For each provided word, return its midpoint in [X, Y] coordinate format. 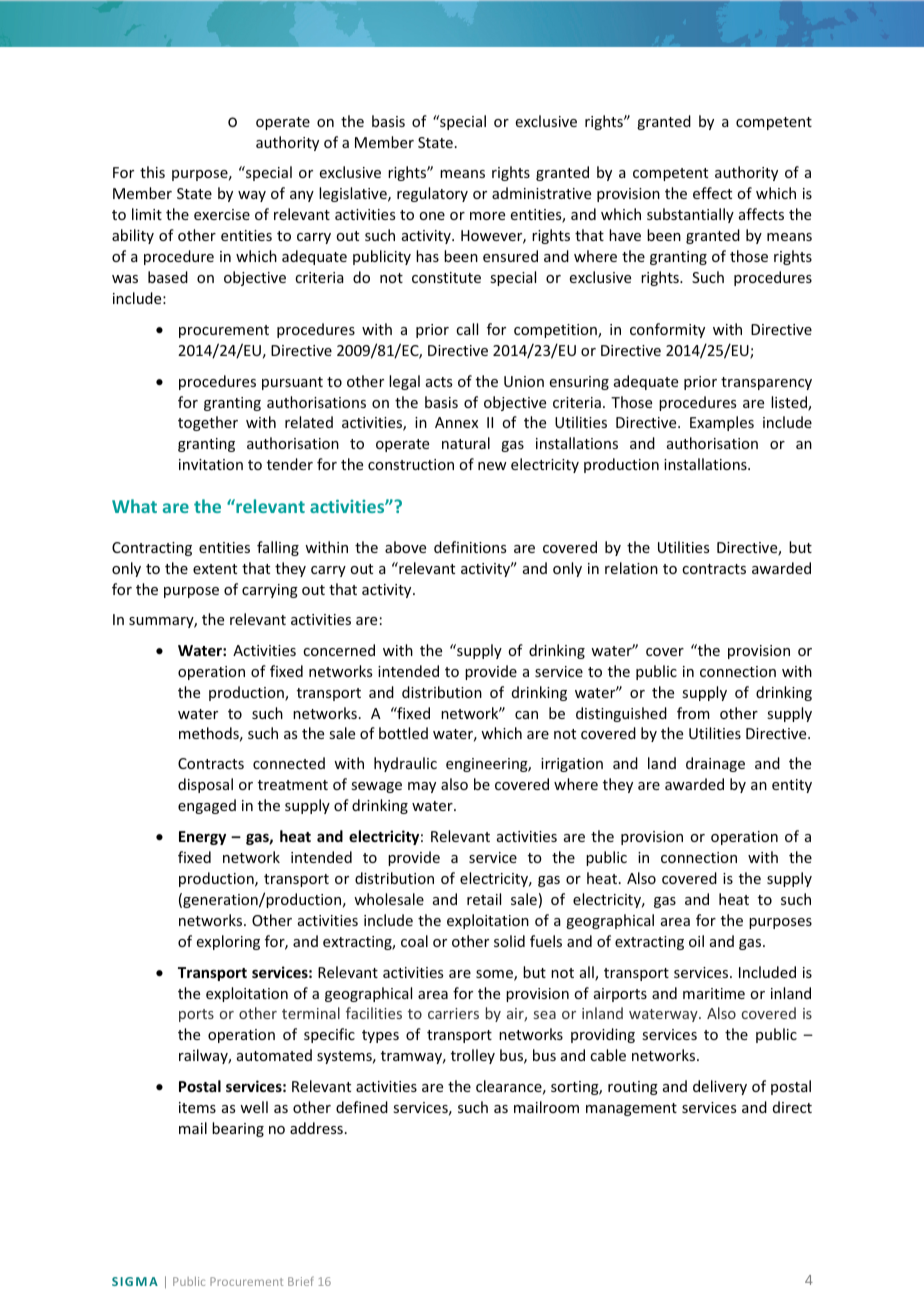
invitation [211, 464]
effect [712, 193]
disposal [205, 785]
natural [466, 443]
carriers [453, 1013]
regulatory [432, 194]
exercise [222, 214]
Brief [301, 1281]
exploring [228, 942]
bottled [403, 733]
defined [362, 1107]
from [693, 713]
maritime [714, 993]
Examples [722, 423]
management [631, 1109]
